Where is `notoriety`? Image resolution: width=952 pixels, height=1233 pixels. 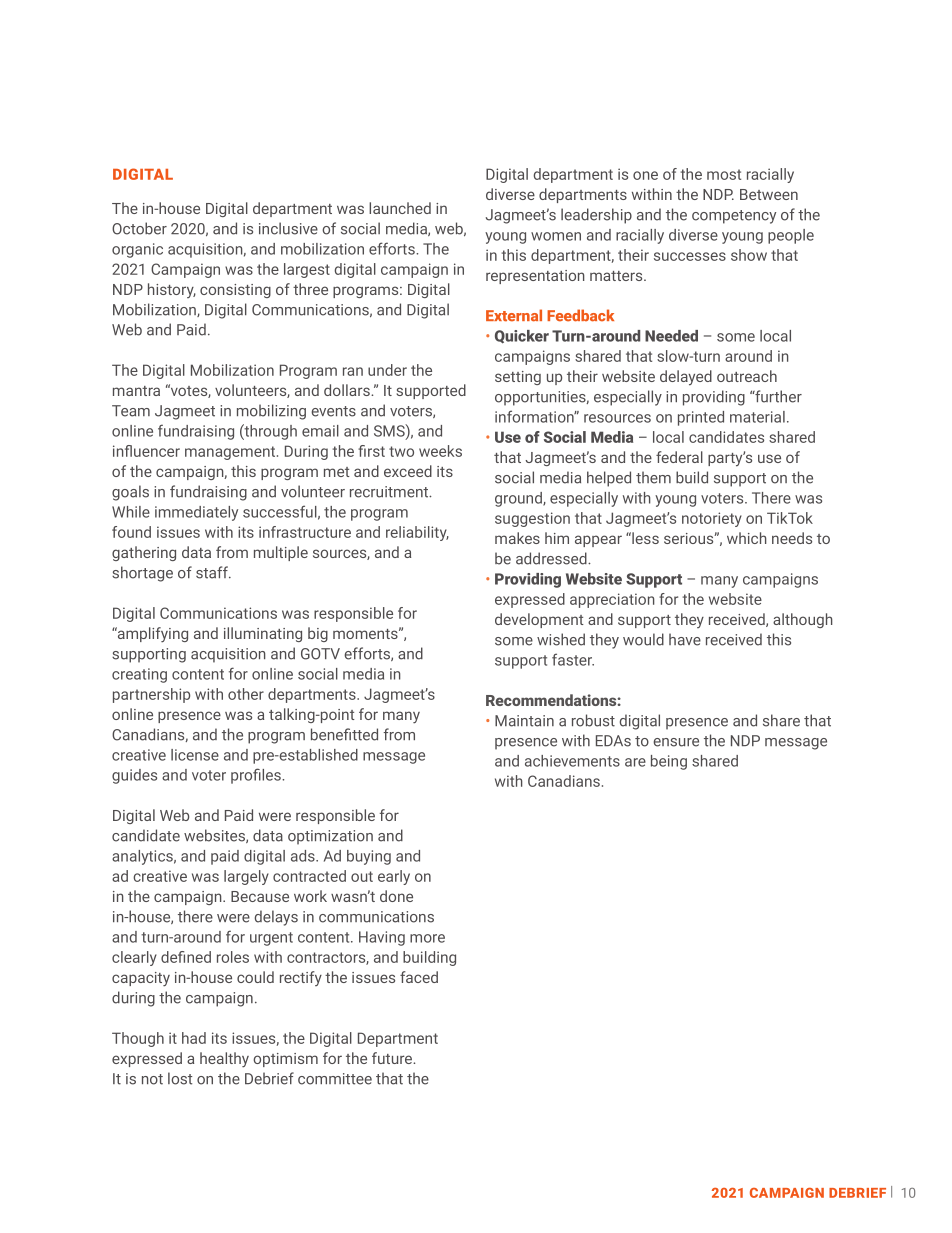 notoriety is located at coordinates (712, 519).
